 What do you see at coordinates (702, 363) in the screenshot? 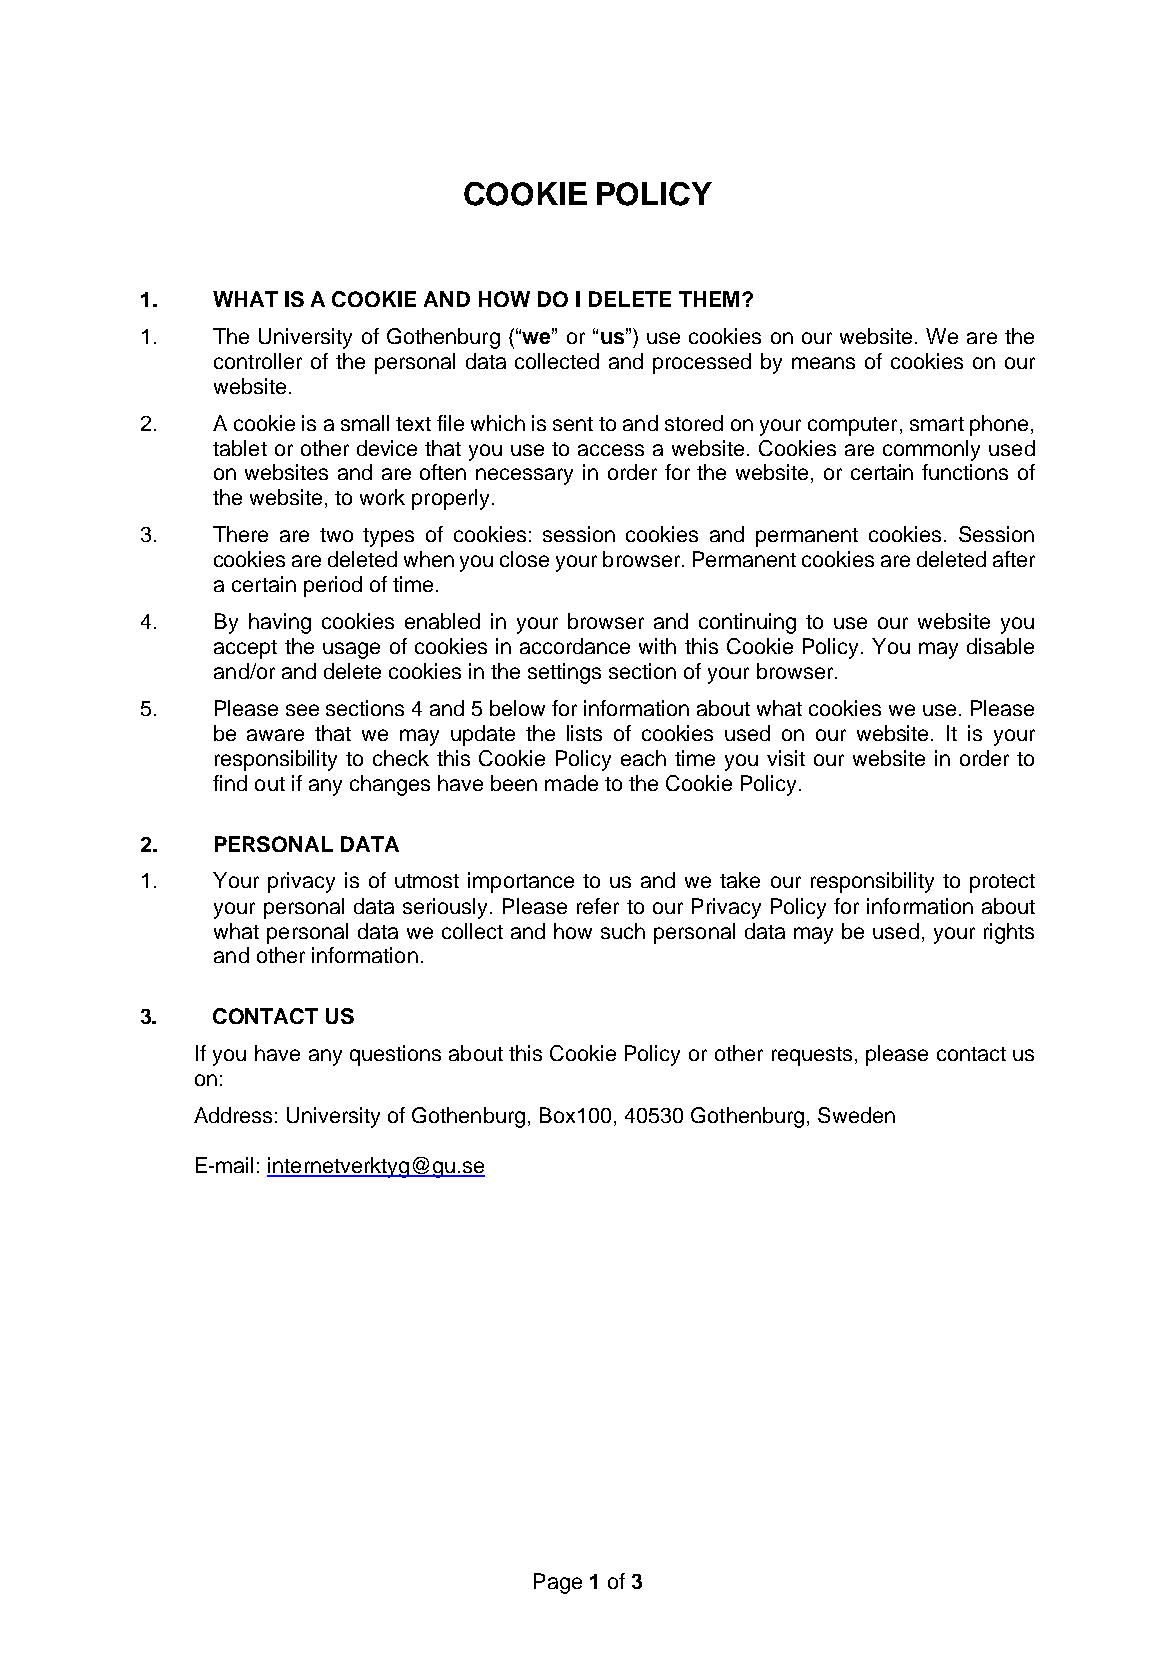
I see `processed` at bounding box center [702, 363].
